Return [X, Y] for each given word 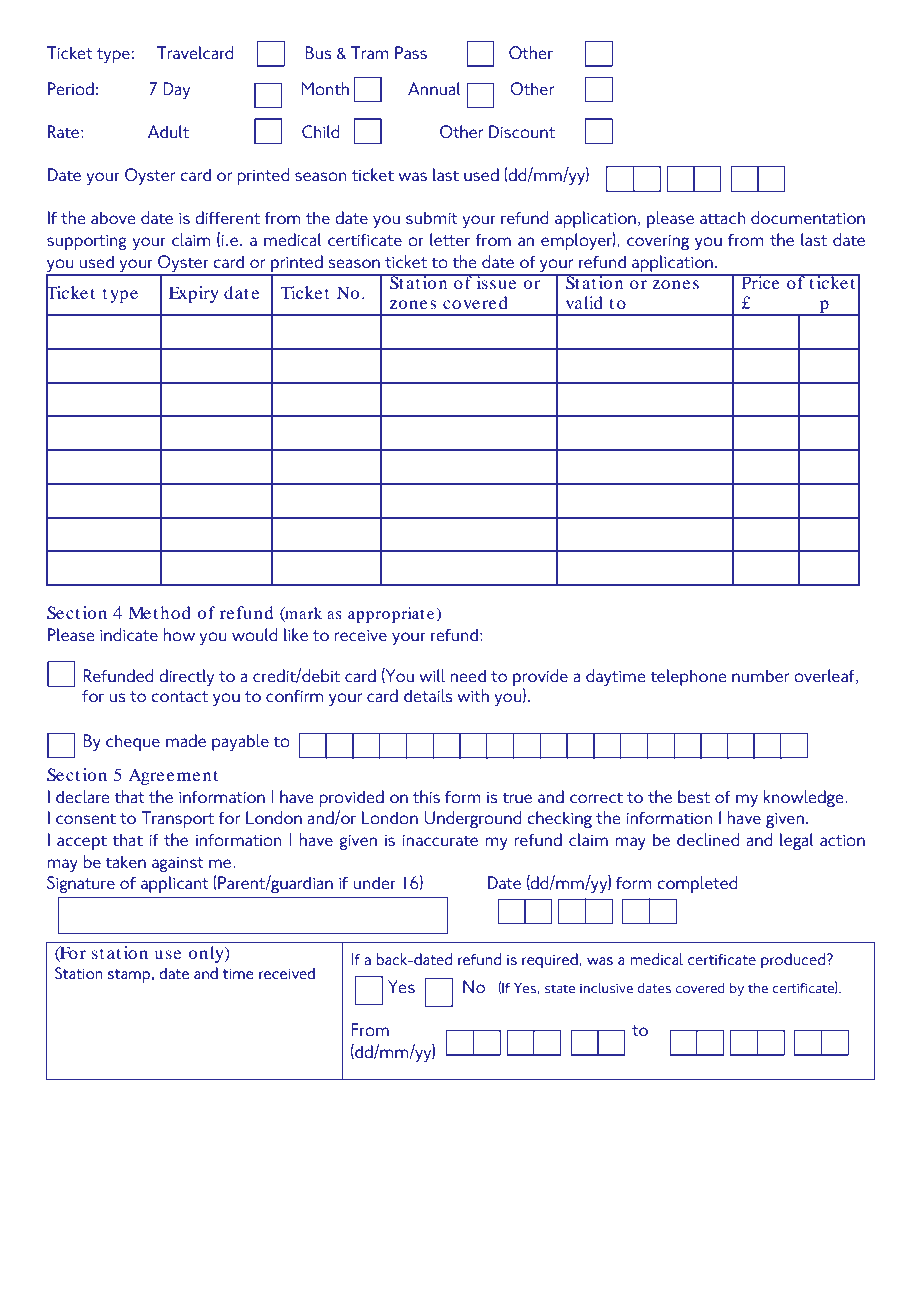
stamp [129, 976]
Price [760, 281]
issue [496, 281]
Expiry [193, 294]
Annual [434, 89]
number [760, 676]
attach [723, 218]
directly [186, 677]
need [468, 676]
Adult [168, 132]
